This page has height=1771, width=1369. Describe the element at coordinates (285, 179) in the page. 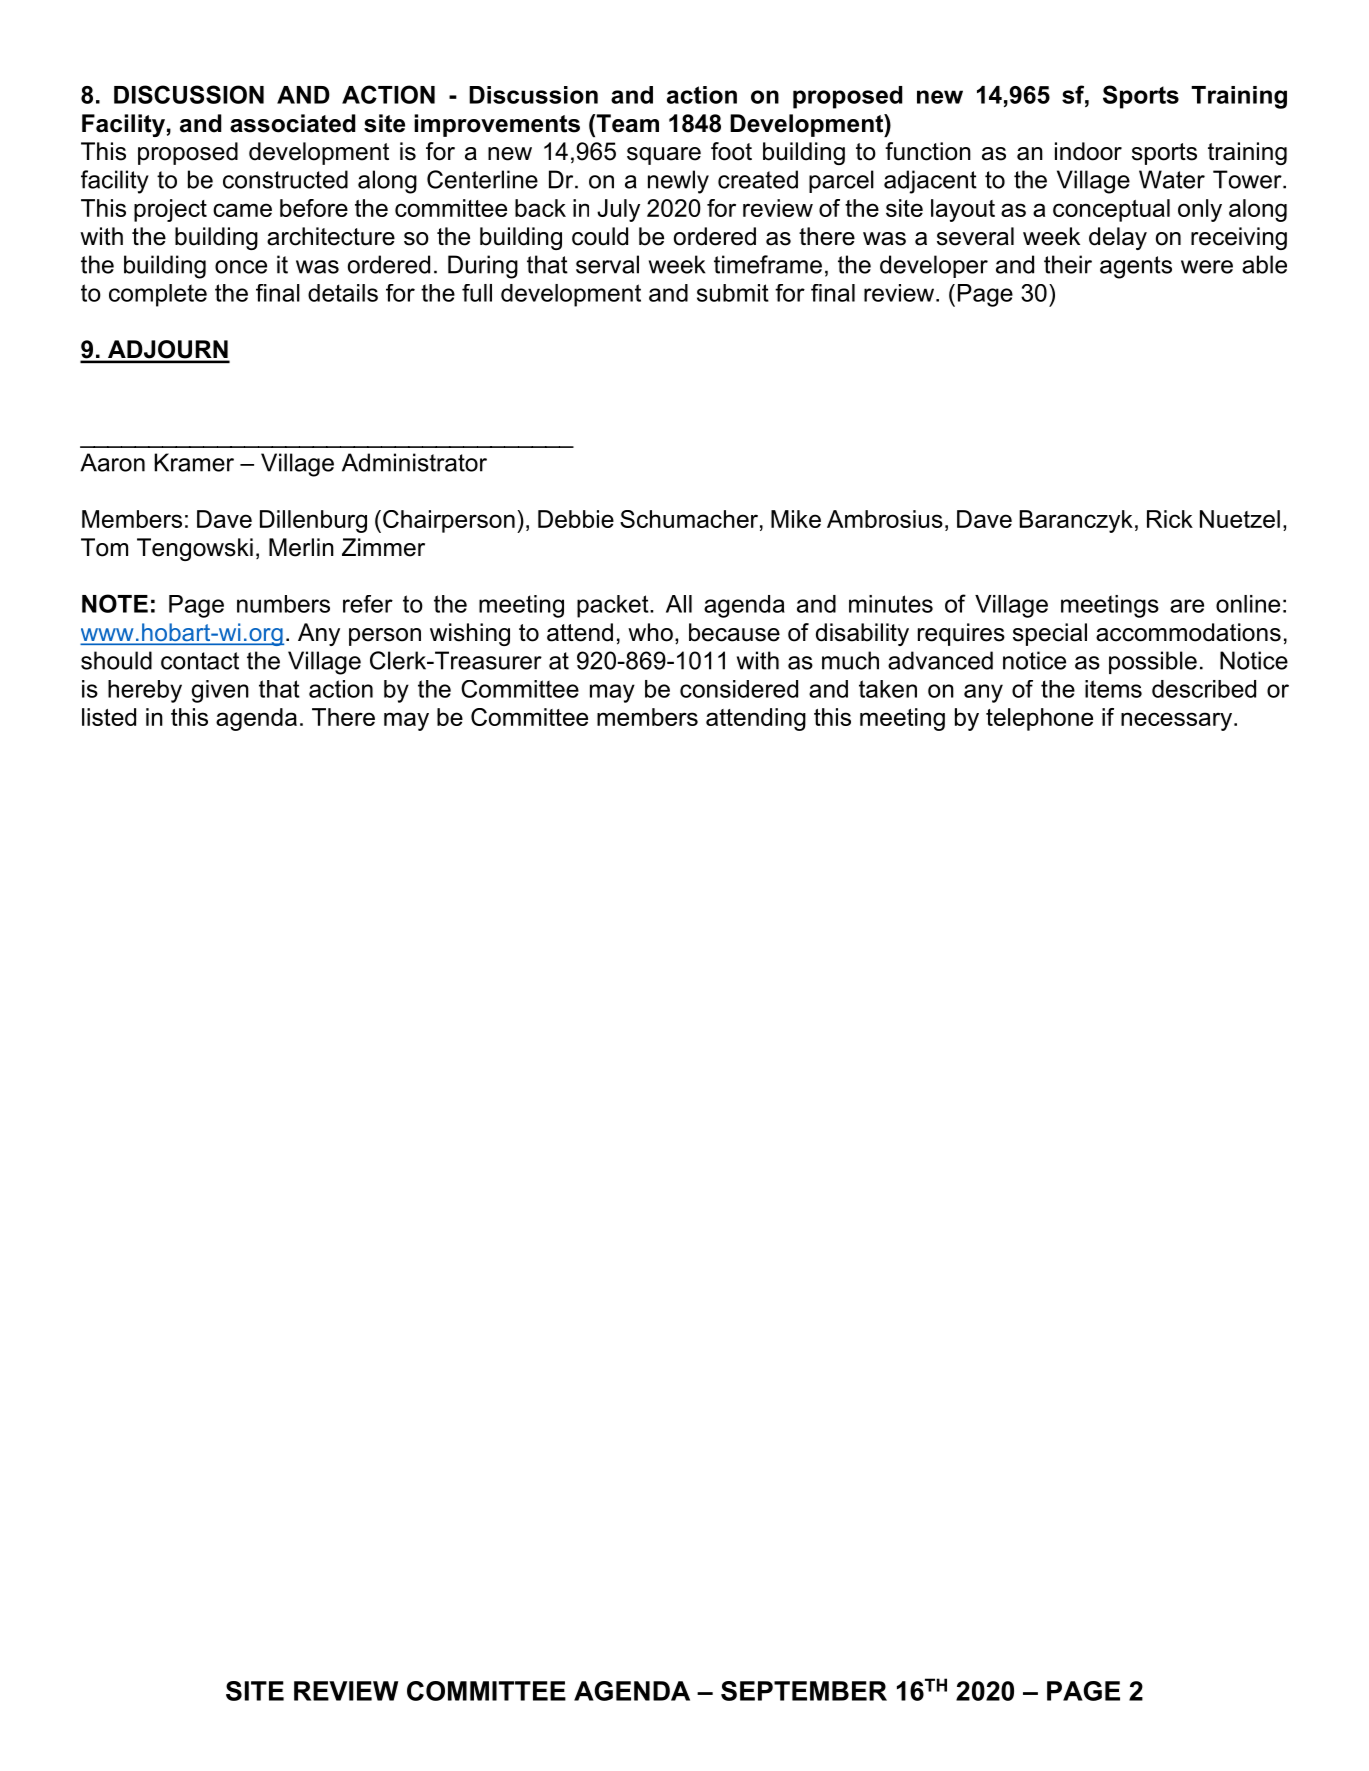

I see `constructed` at that location.
